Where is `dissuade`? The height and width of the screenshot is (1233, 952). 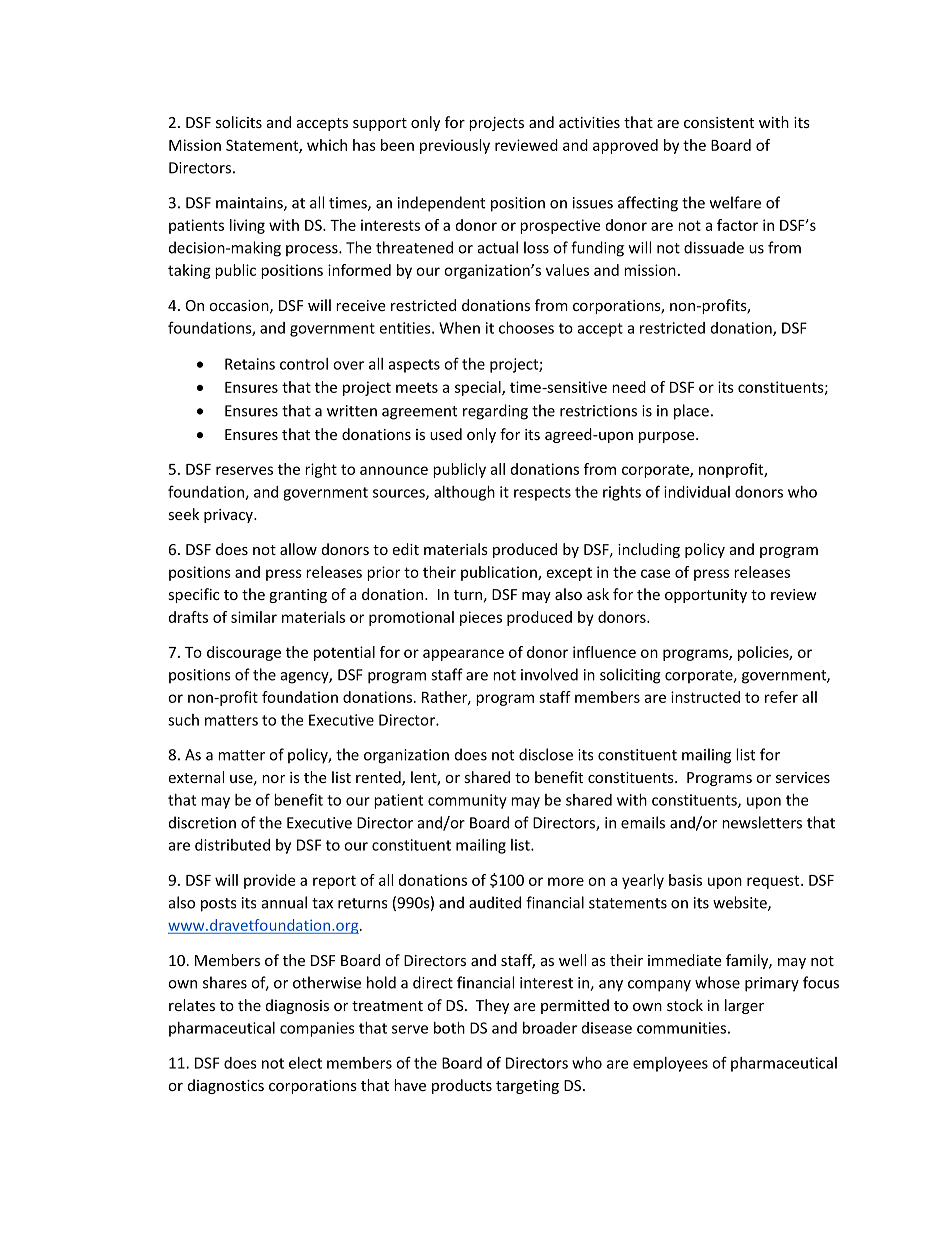 dissuade is located at coordinates (714, 247).
